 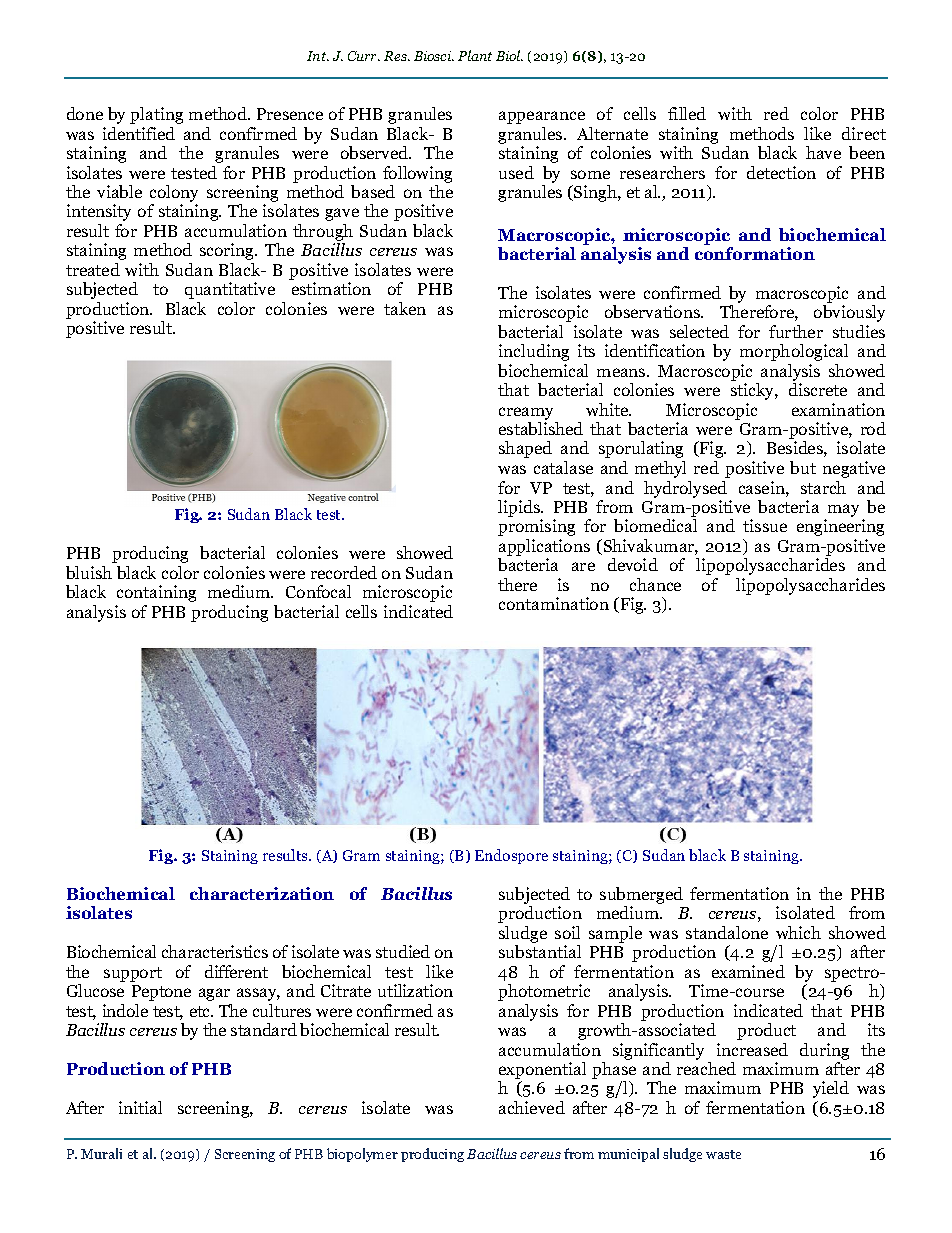 What do you see at coordinates (723, 1154) in the document?
I see `waste` at bounding box center [723, 1154].
